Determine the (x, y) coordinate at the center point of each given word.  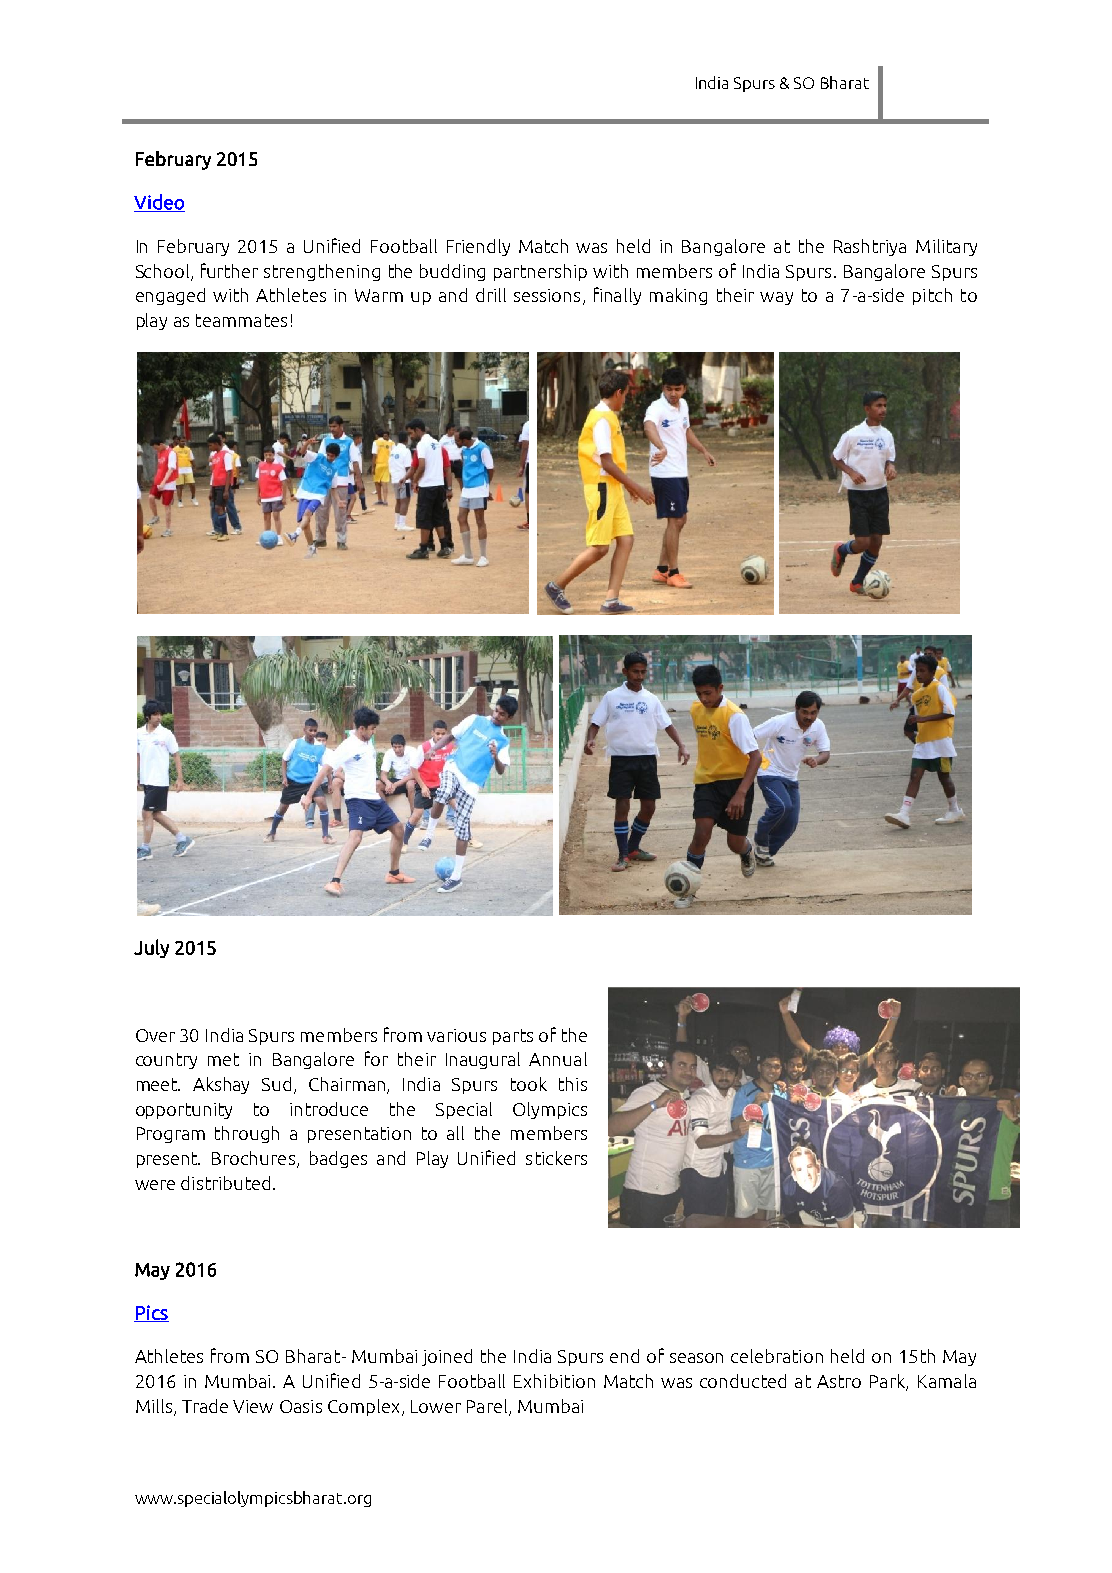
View (253, 1406)
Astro (839, 1381)
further (229, 270)
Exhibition (554, 1381)
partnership (540, 272)
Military (946, 247)
